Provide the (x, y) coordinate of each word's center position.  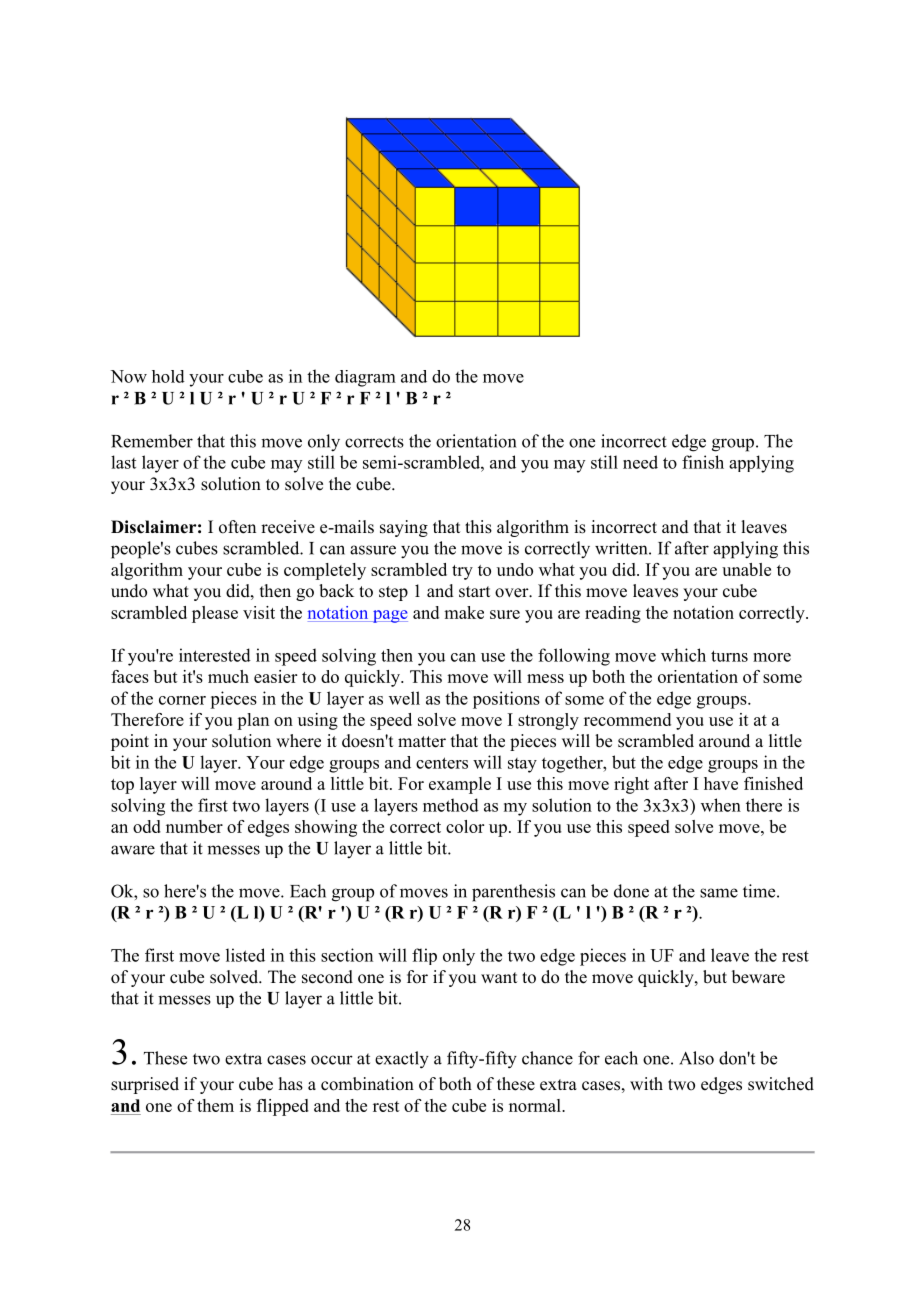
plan (253, 721)
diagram (365, 378)
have (721, 783)
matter (422, 742)
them (215, 1105)
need (640, 462)
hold (168, 376)
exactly (402, 1060)
